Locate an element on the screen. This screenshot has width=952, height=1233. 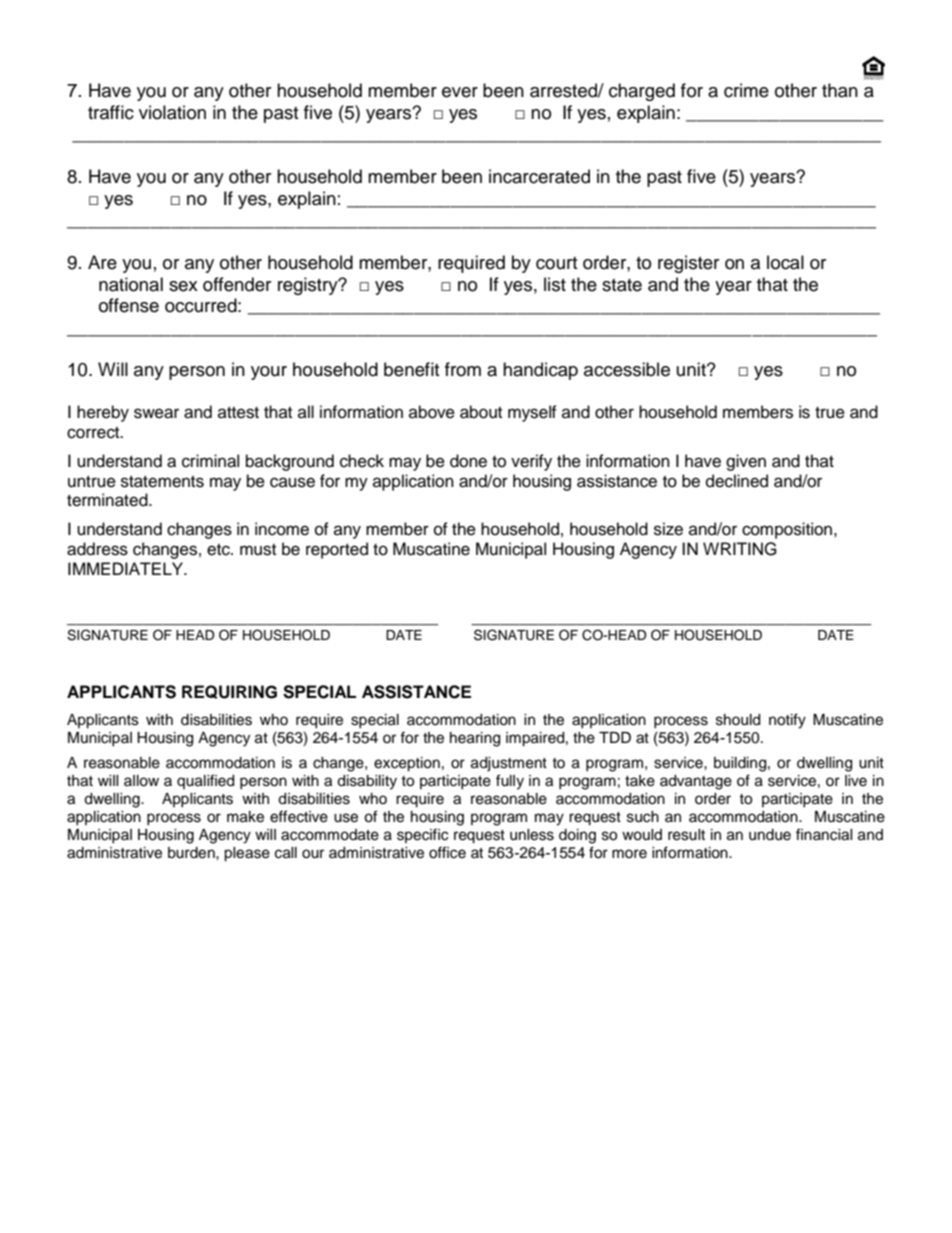
undue is located at coordinates (770, 835).
